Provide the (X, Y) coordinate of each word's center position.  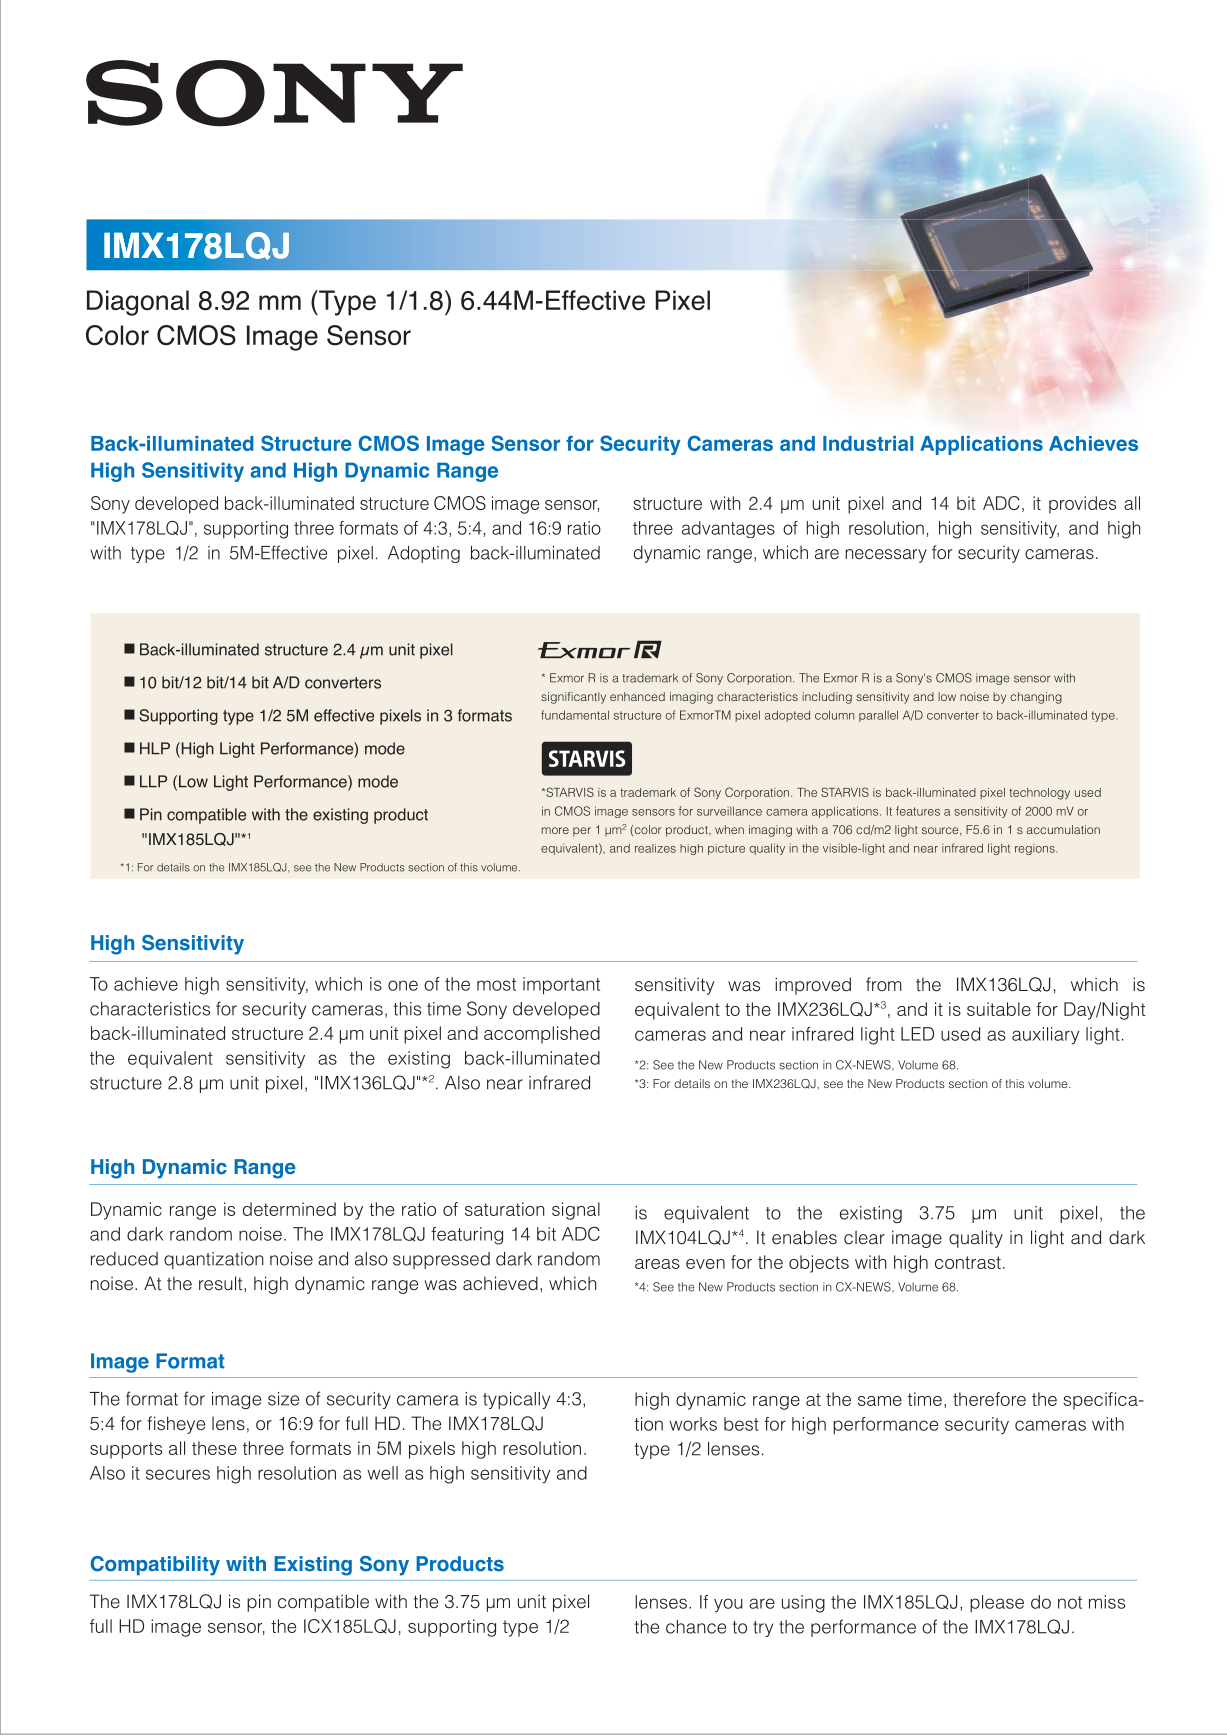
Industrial (868, 443)
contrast (968, 1262)
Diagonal (138, 303)
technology (1039, 794)
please (997, 1604)
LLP (153, 781)
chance (696, 1627)
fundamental (575, 715)
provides (1082, 505)
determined (289, 1209)
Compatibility (155, 1566)
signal (576, 1211)
